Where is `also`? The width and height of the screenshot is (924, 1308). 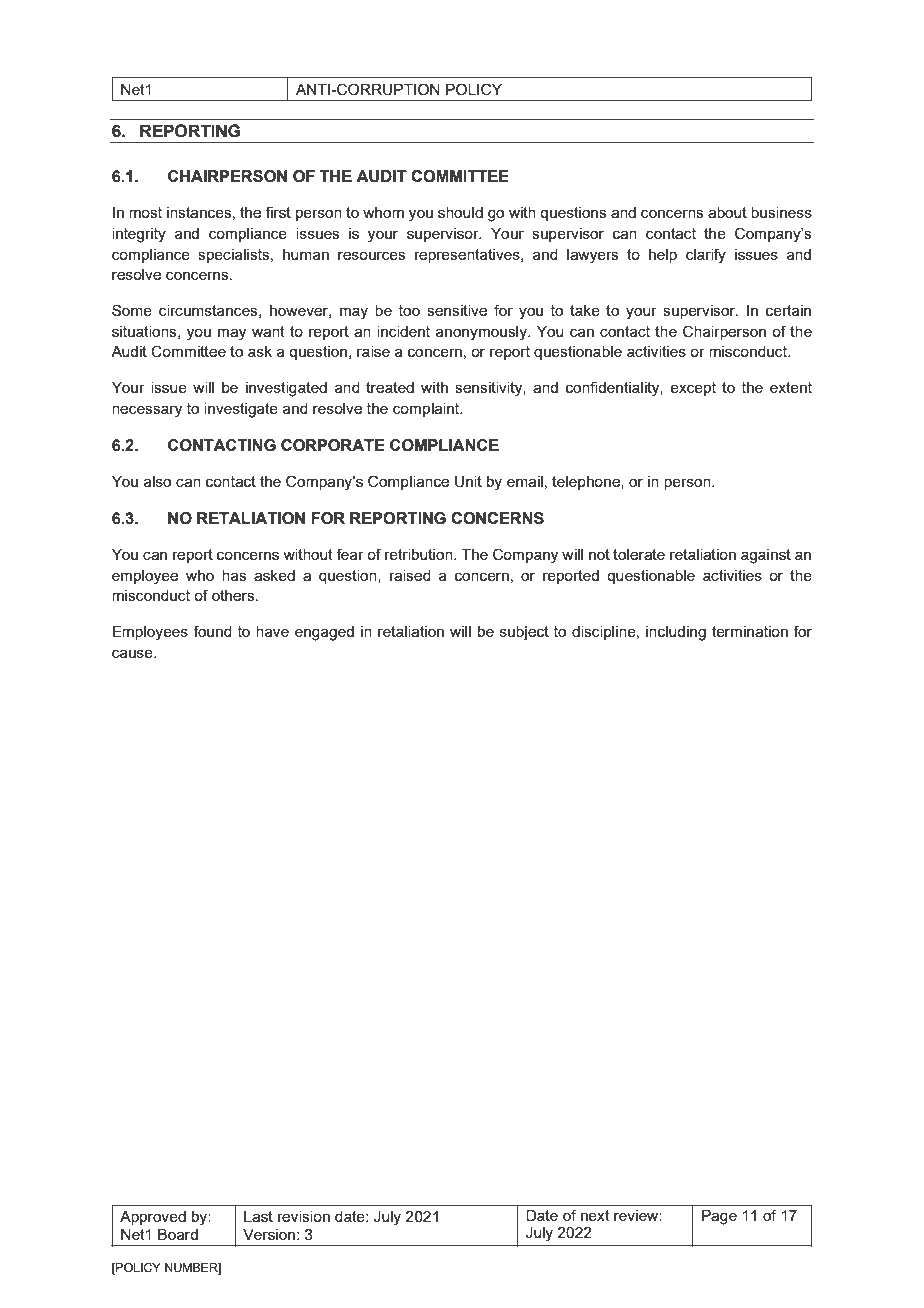
also is located at coordinates (157, 481).
